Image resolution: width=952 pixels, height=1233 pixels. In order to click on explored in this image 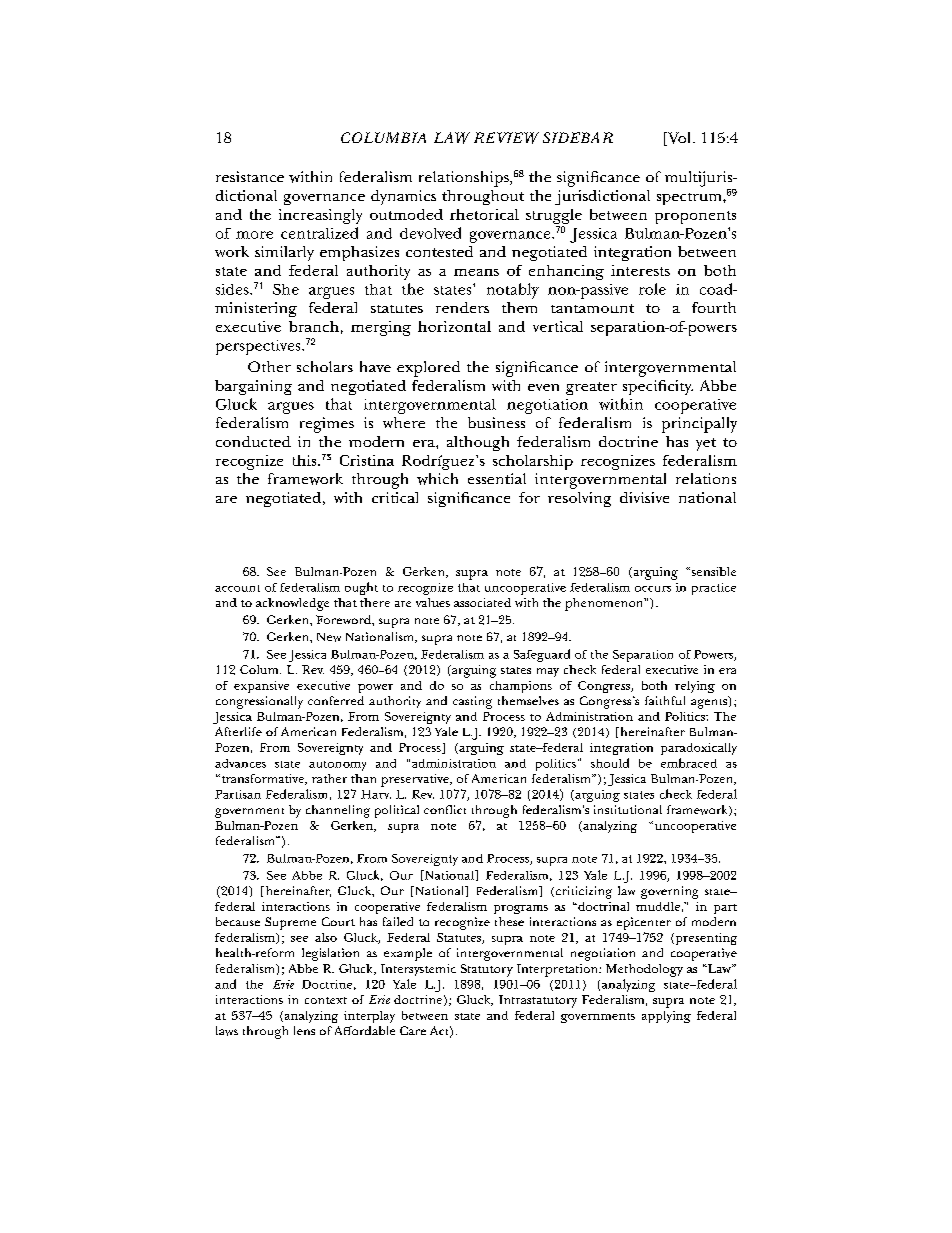, I will do `click(428, 369)`.
